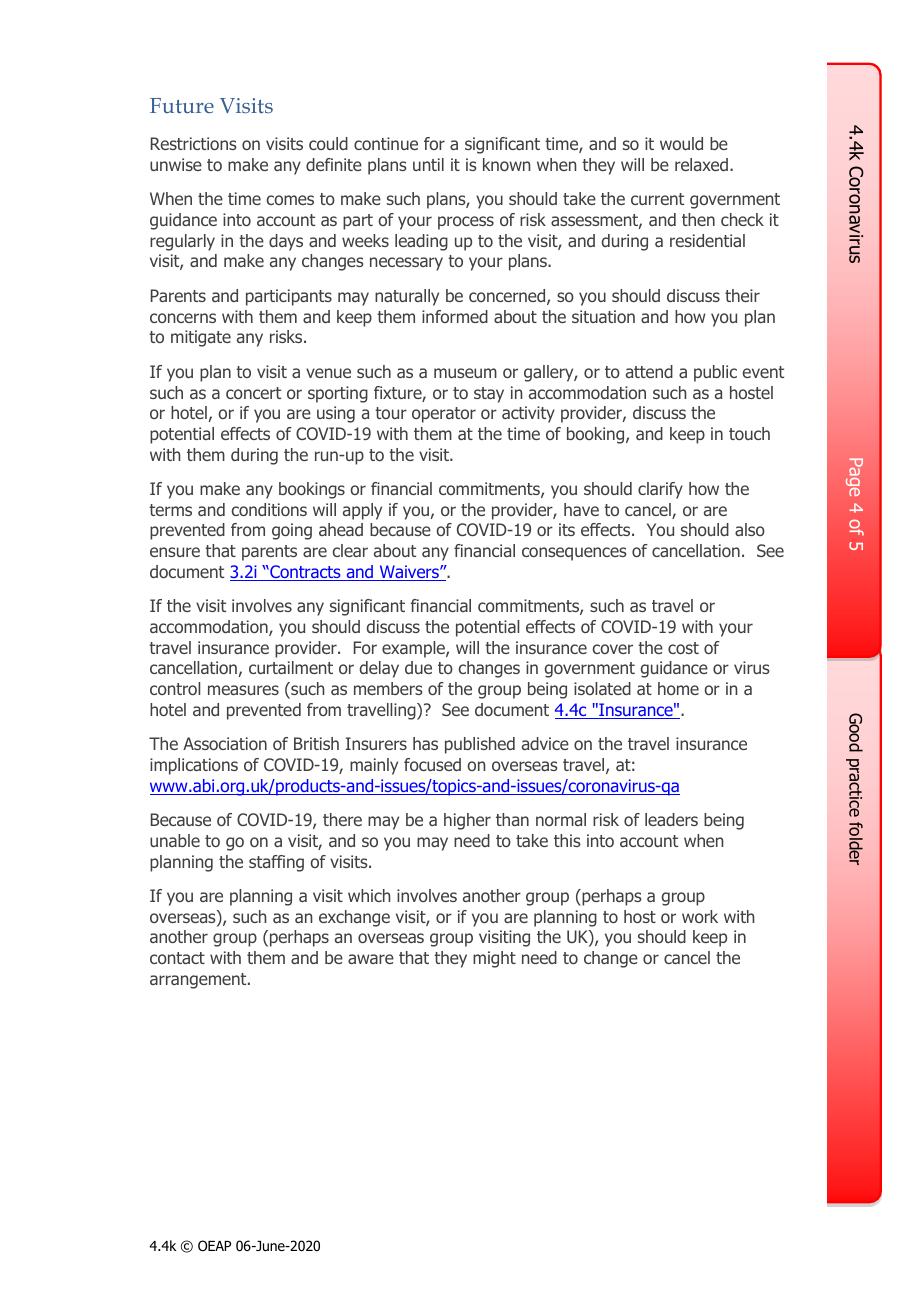  I want to click on would, so click(681, 143).
